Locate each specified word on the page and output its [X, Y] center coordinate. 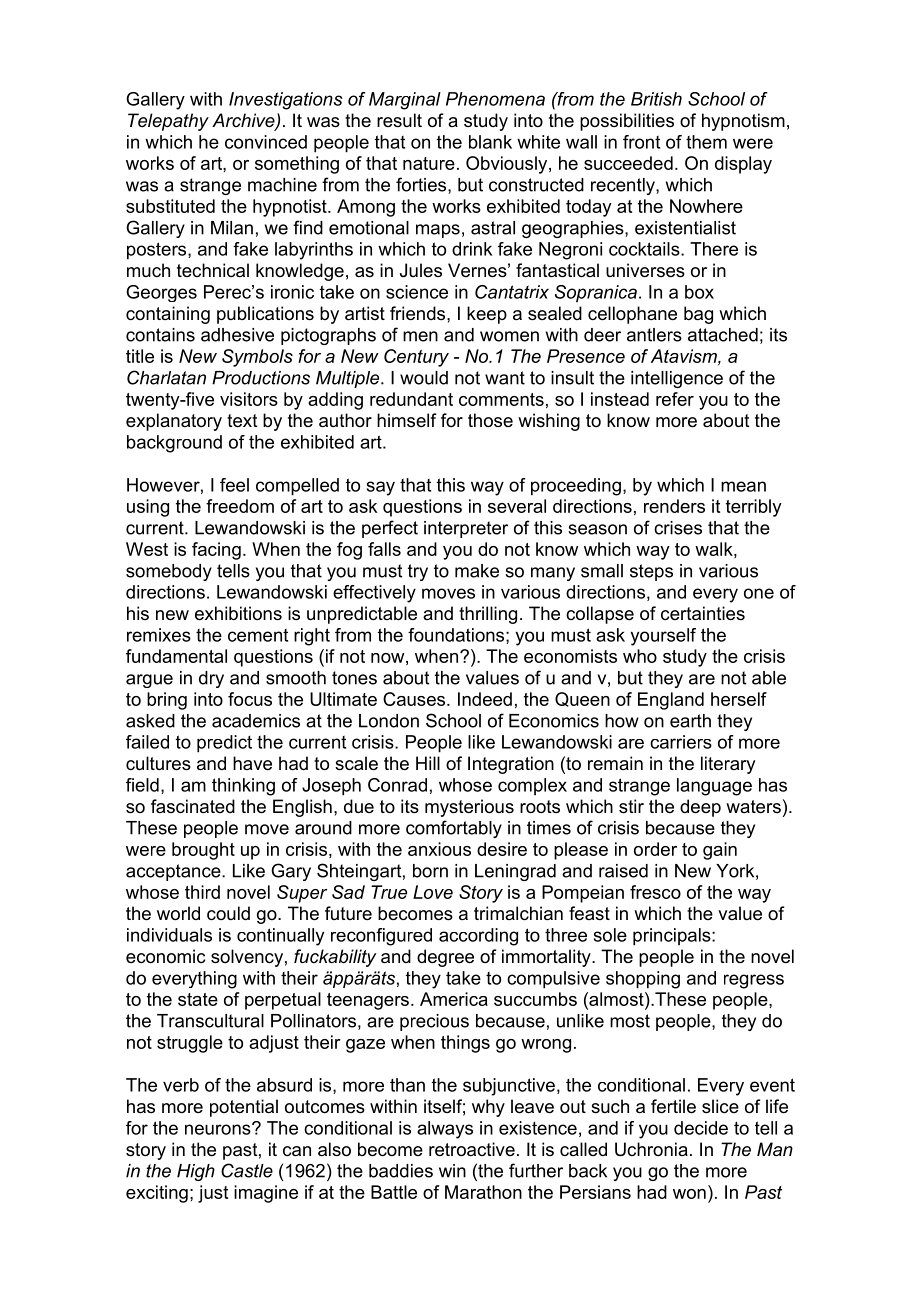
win [452, 1171]
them [706, 142]
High [196, 1172]
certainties [703, 613]
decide [701, 1128]
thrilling [488, 615]
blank [490, 142]
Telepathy [168, 122]
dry [211, 679]
